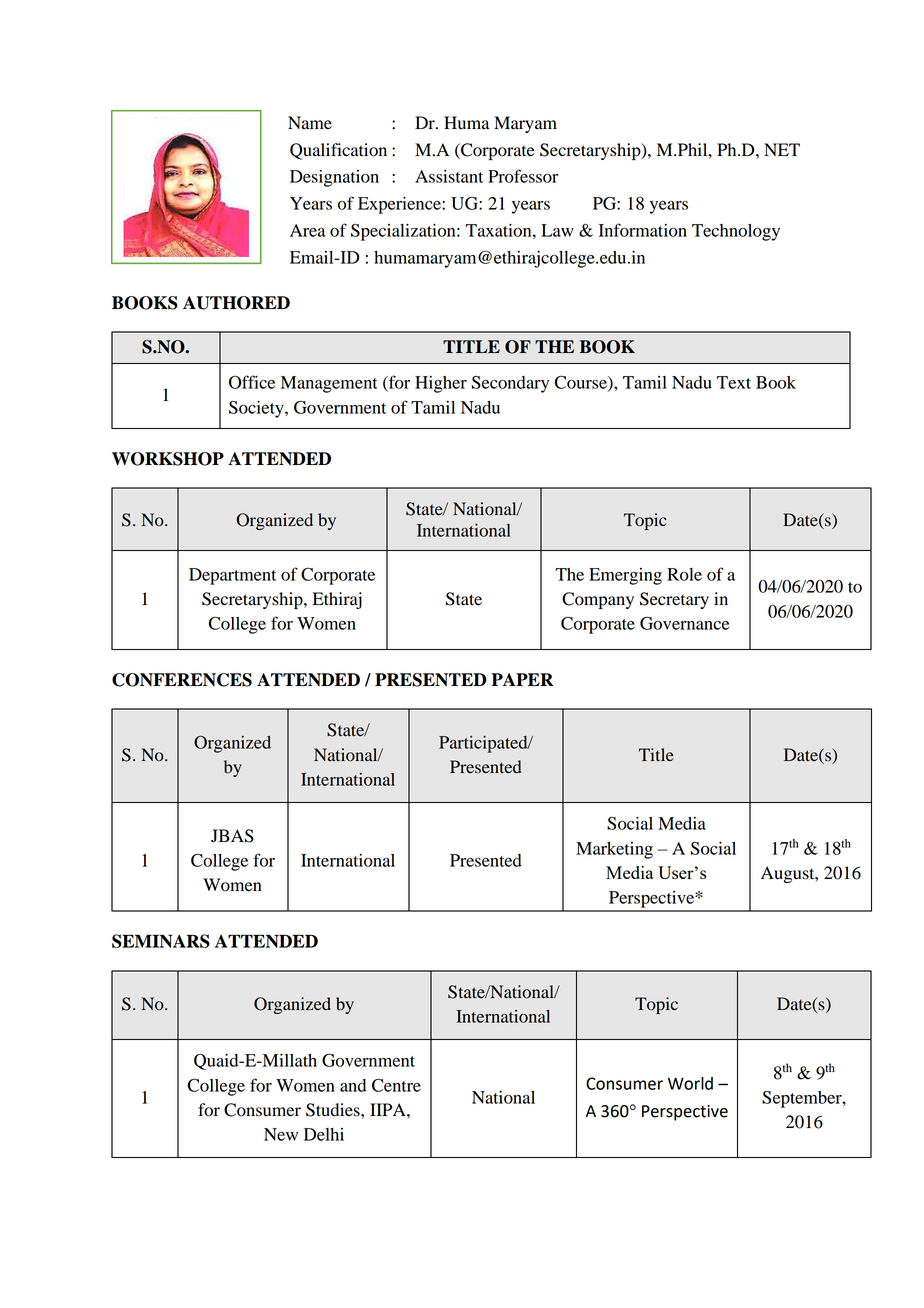 The width and height of the page is (924, 1308). Describe the element at coordinates (522, 679) in the page. I see `PAPER` at that location.
